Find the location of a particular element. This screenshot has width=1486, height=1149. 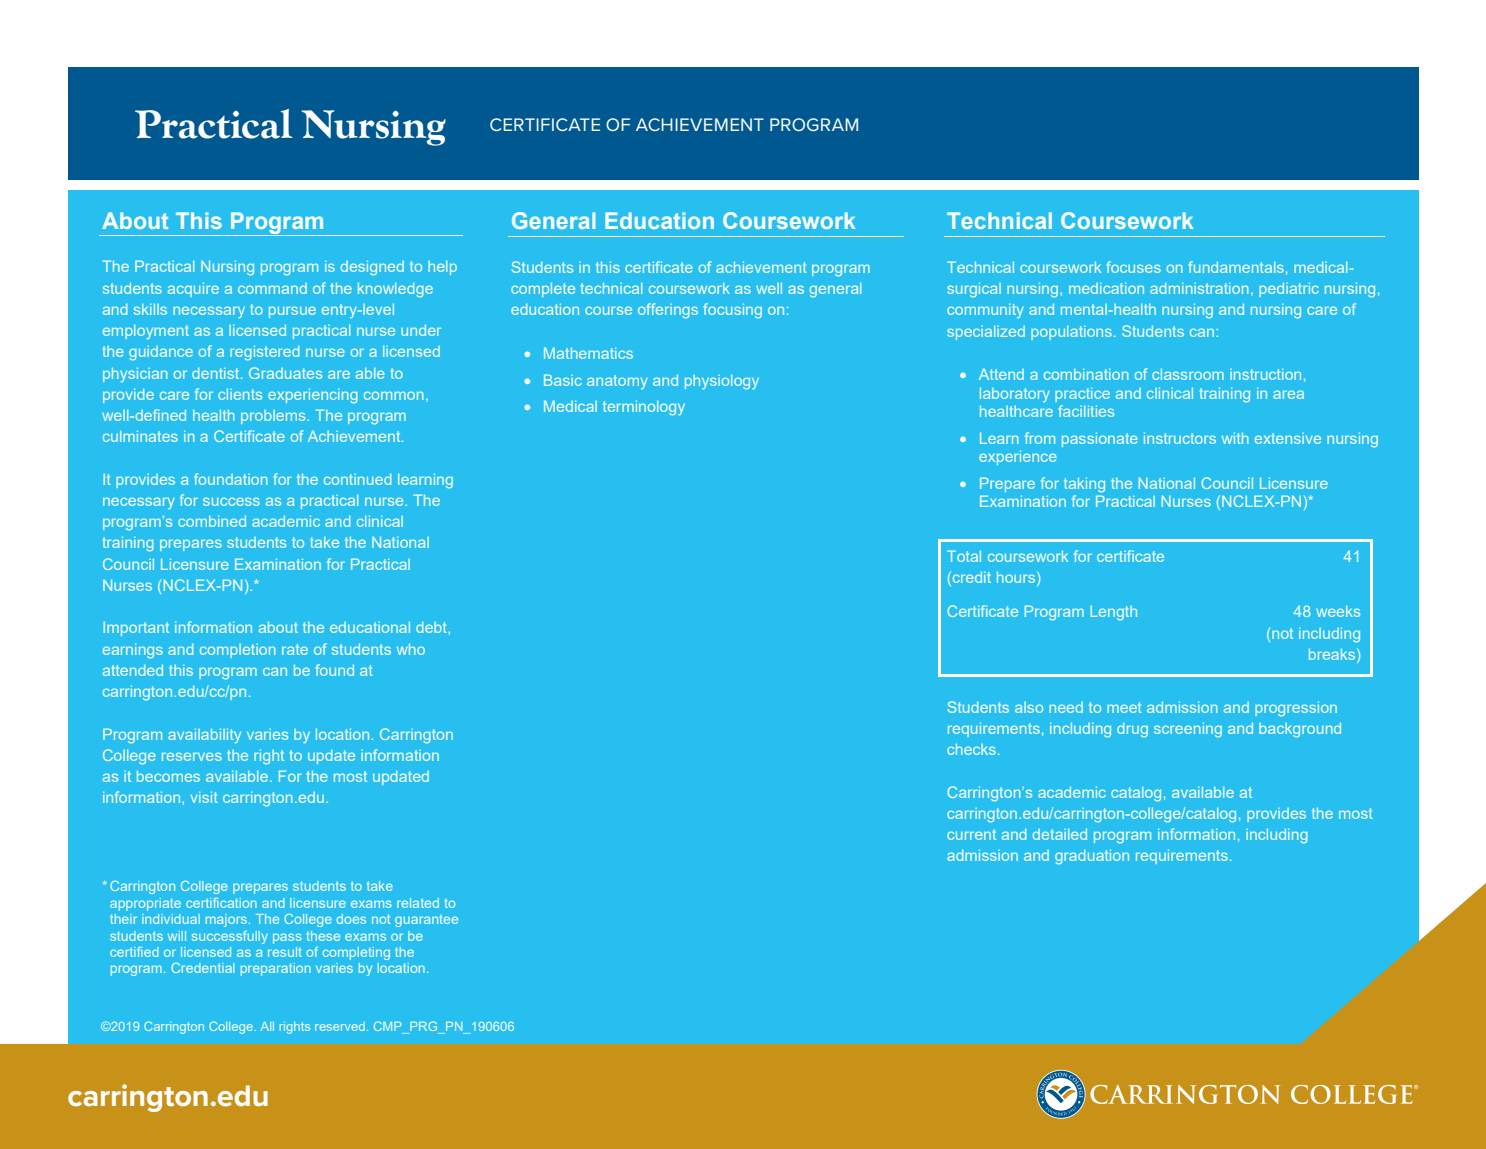

reserves is located at coordinates (192, 756).
